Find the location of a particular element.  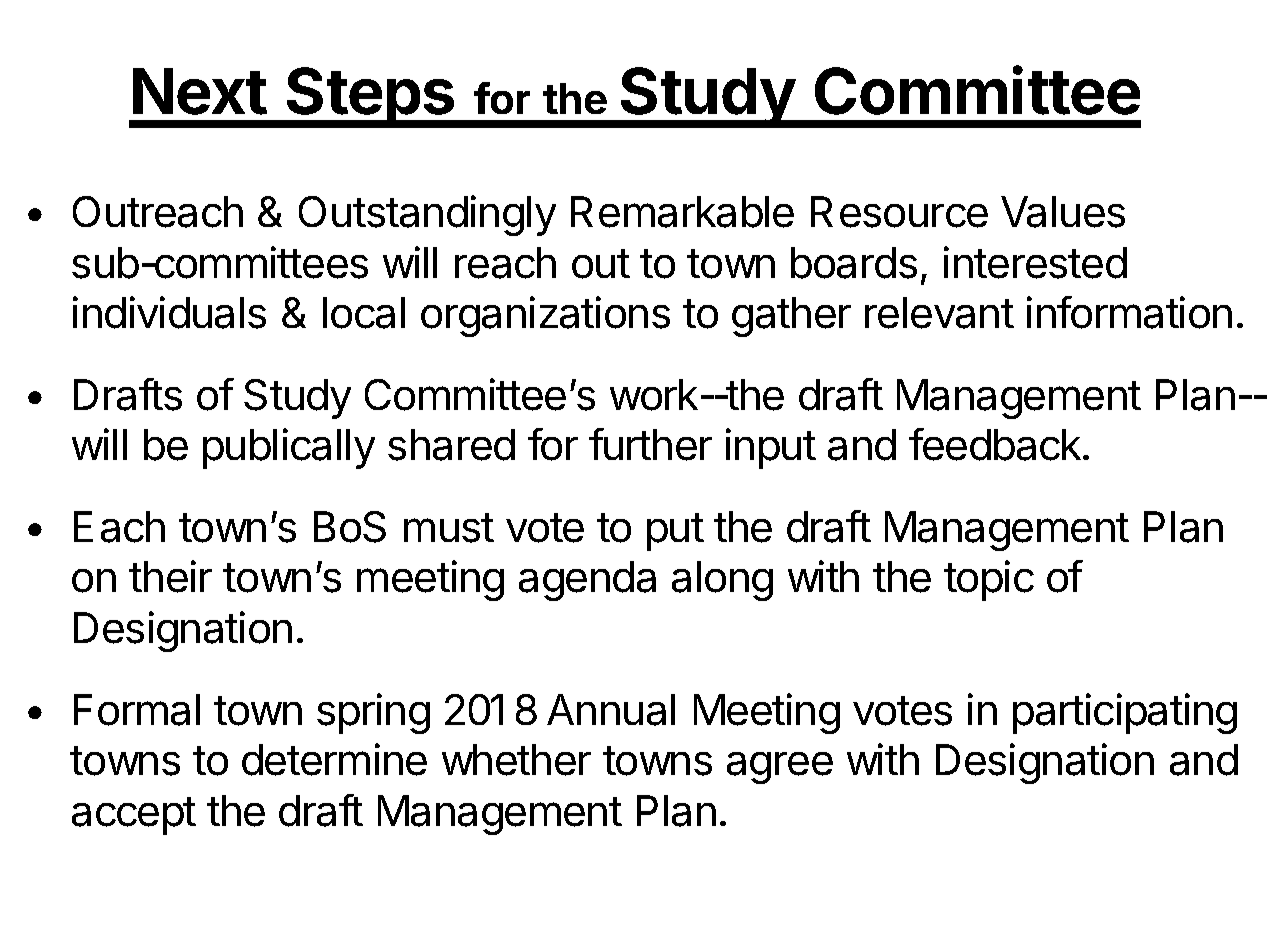

agree is located at coordinates (780, 768).
